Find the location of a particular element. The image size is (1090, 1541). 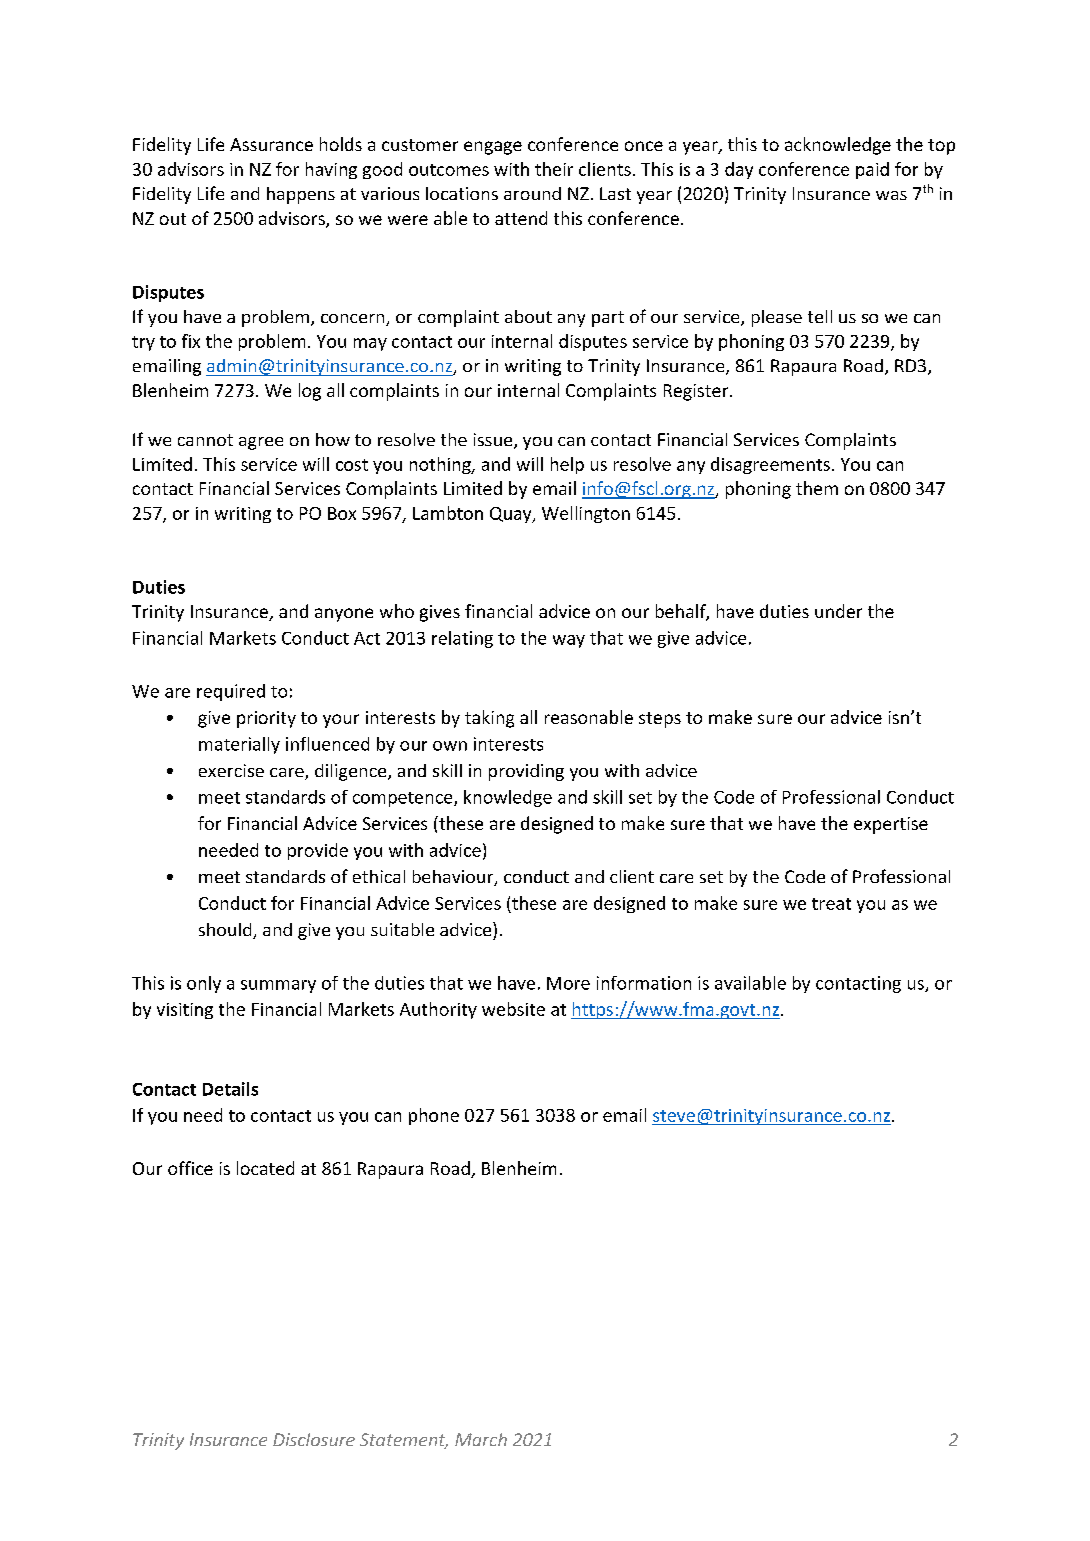

March is located at coordinates (481, 1439).
